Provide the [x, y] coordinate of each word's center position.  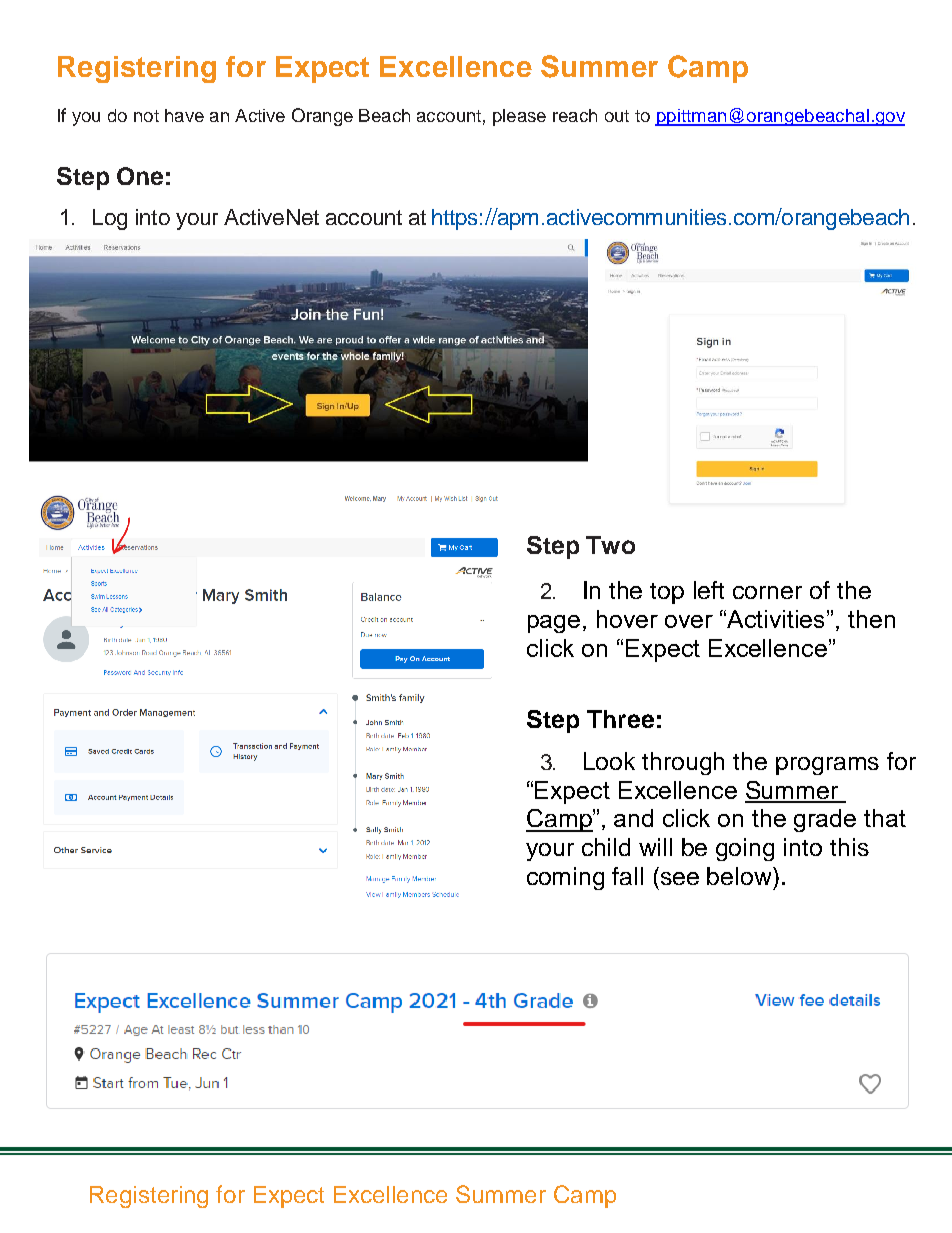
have [184, 115]
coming [565, 878]
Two [610, 545]
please [519, 117]
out [617, 116]
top [667, 593]
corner [767, 592]
